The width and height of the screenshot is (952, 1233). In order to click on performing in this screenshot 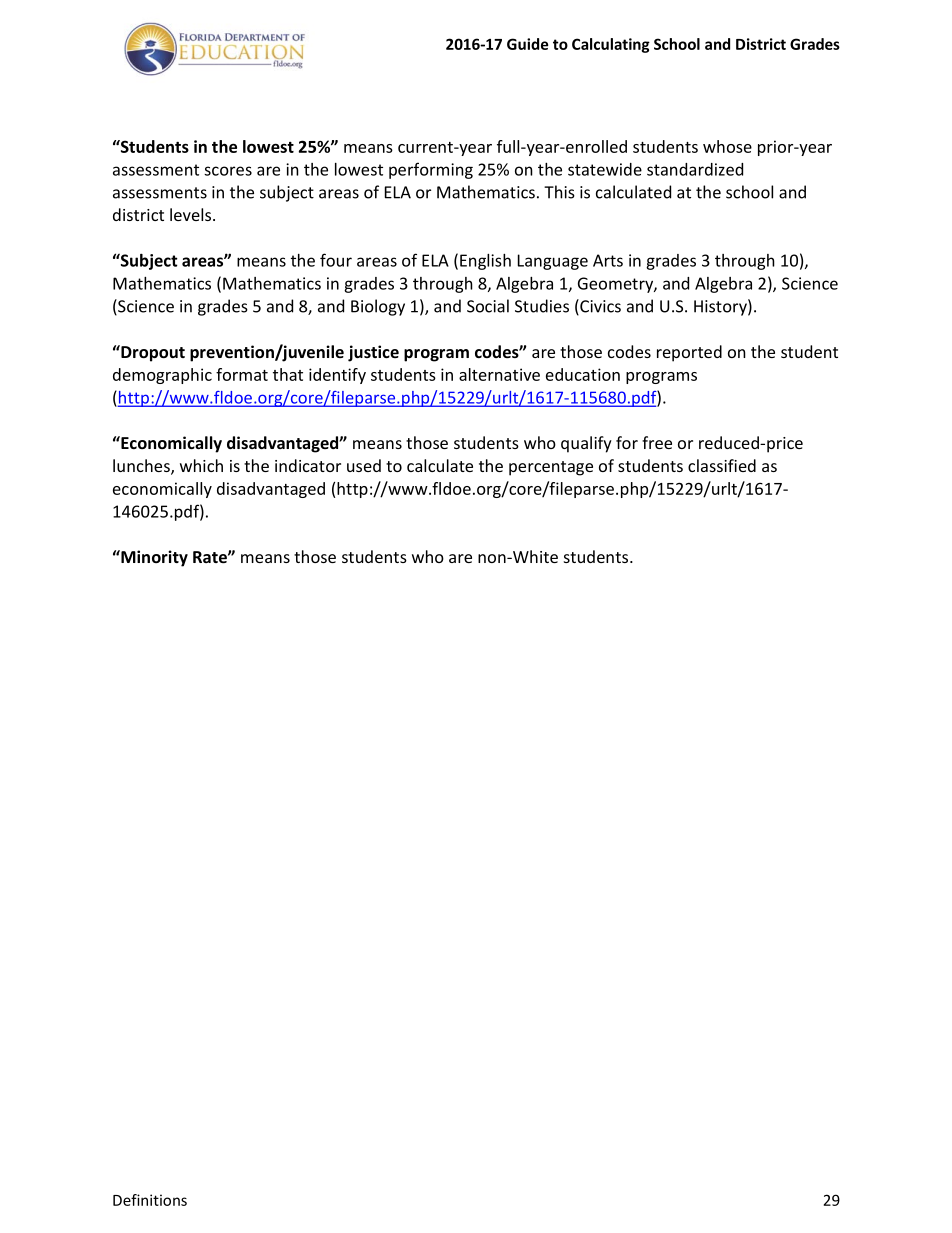, I will do `click(431, 170)`.
